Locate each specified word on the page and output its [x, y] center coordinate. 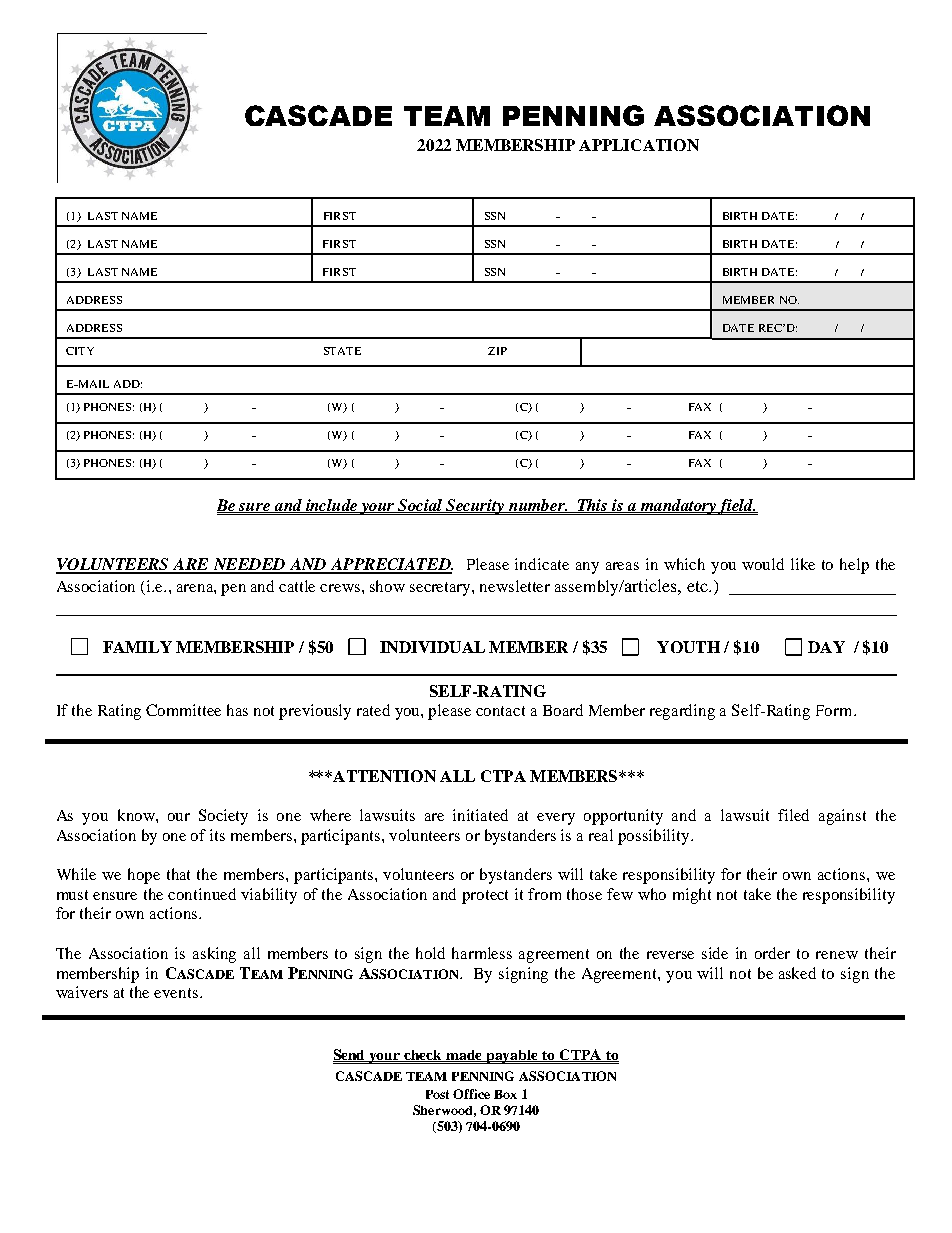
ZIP [497, 351]
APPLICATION [639, 145]
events [177, 993]
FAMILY [137, 647]
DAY [826, 647]
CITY [80, 351]
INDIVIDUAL [432, 647]
